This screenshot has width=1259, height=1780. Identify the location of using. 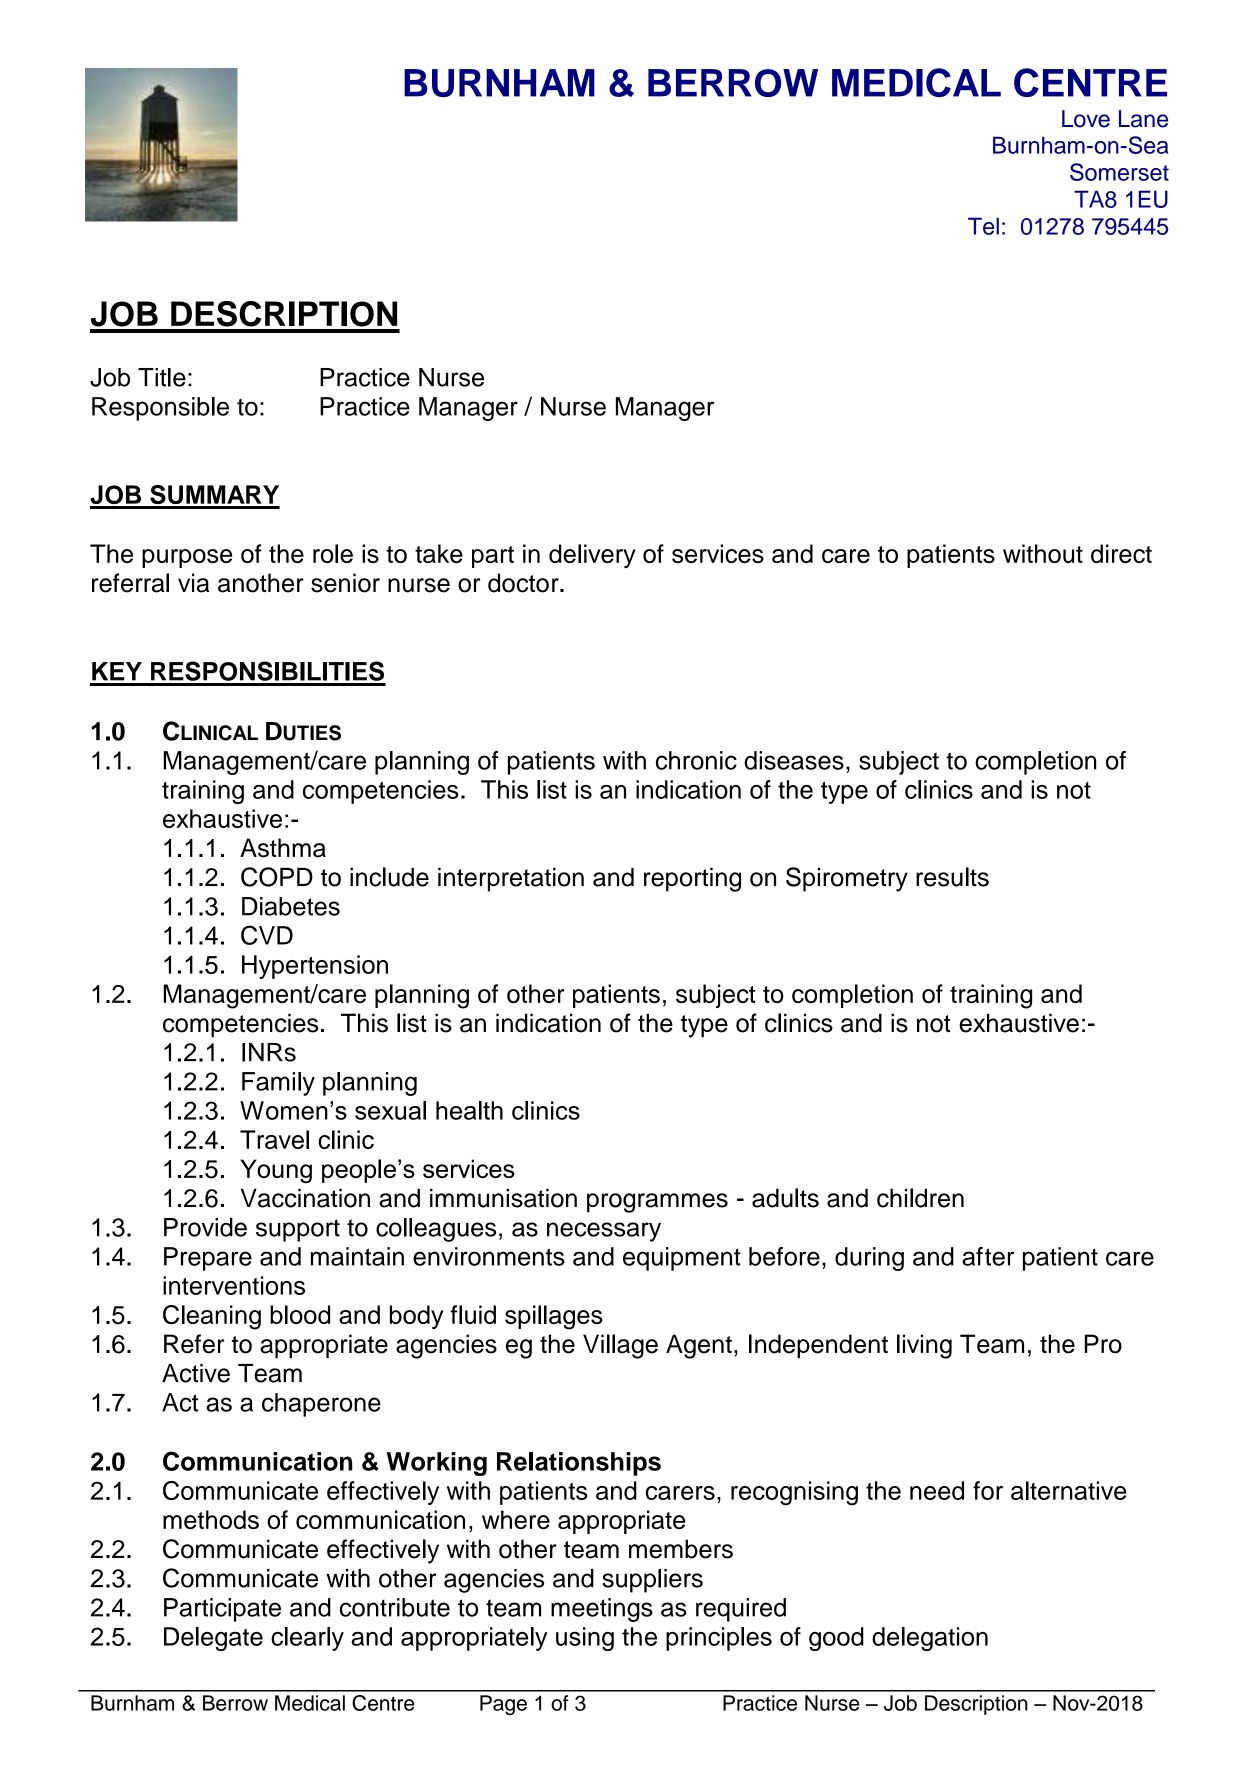
(585, 1639).
